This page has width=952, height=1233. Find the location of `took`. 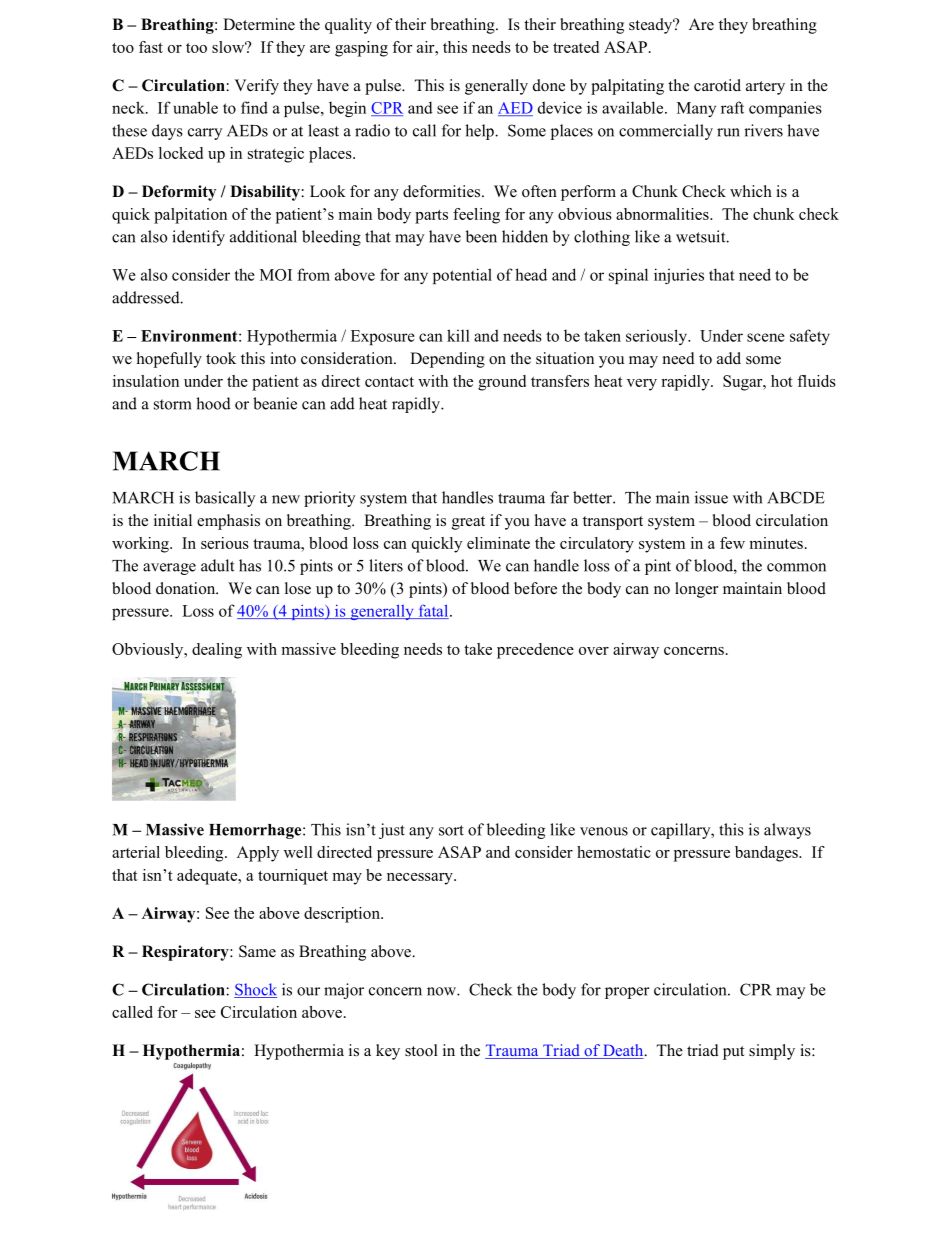

took is located at coordinates (221, 358).
